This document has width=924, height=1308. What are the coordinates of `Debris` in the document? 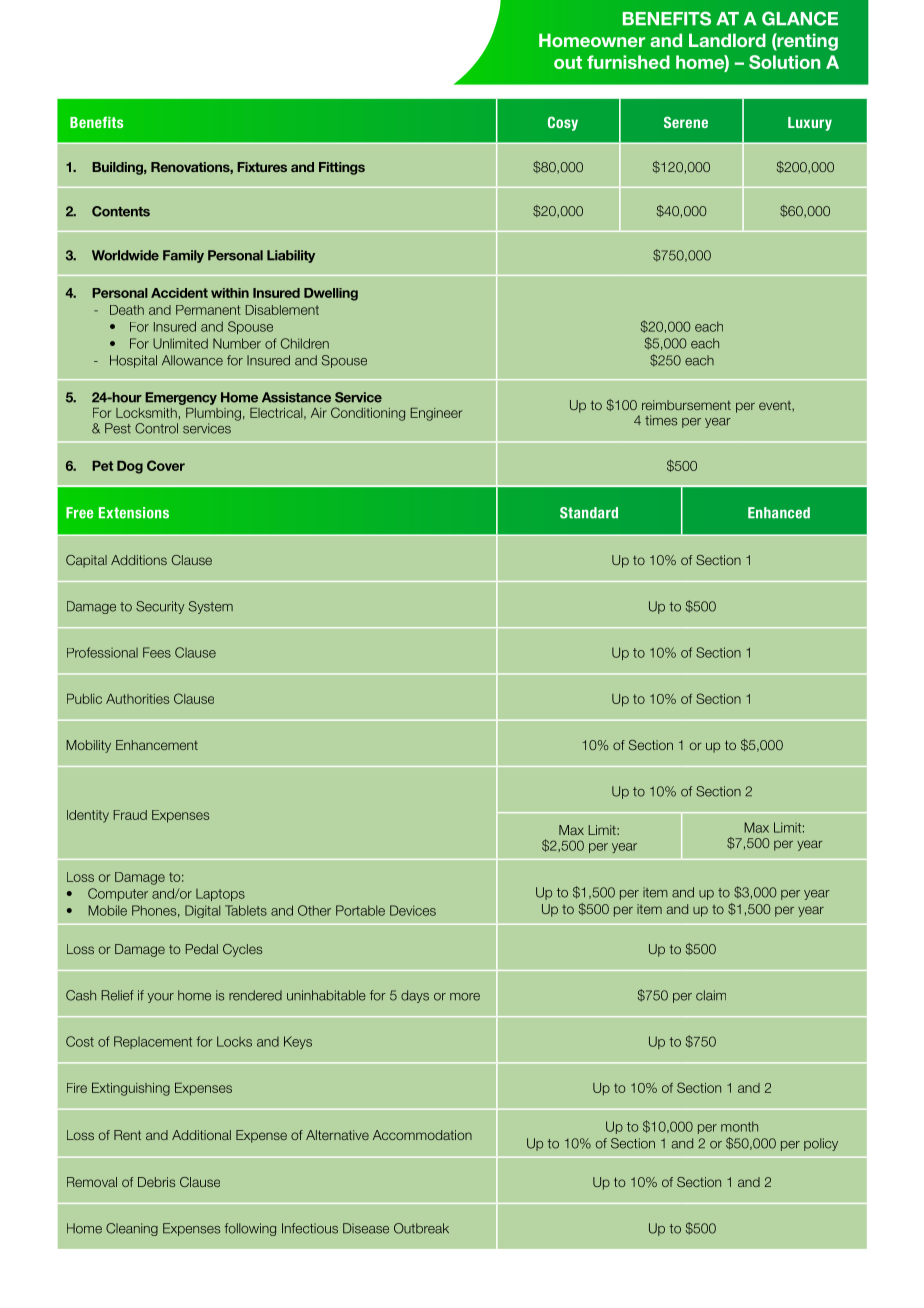 It's located at (156, 1182).
